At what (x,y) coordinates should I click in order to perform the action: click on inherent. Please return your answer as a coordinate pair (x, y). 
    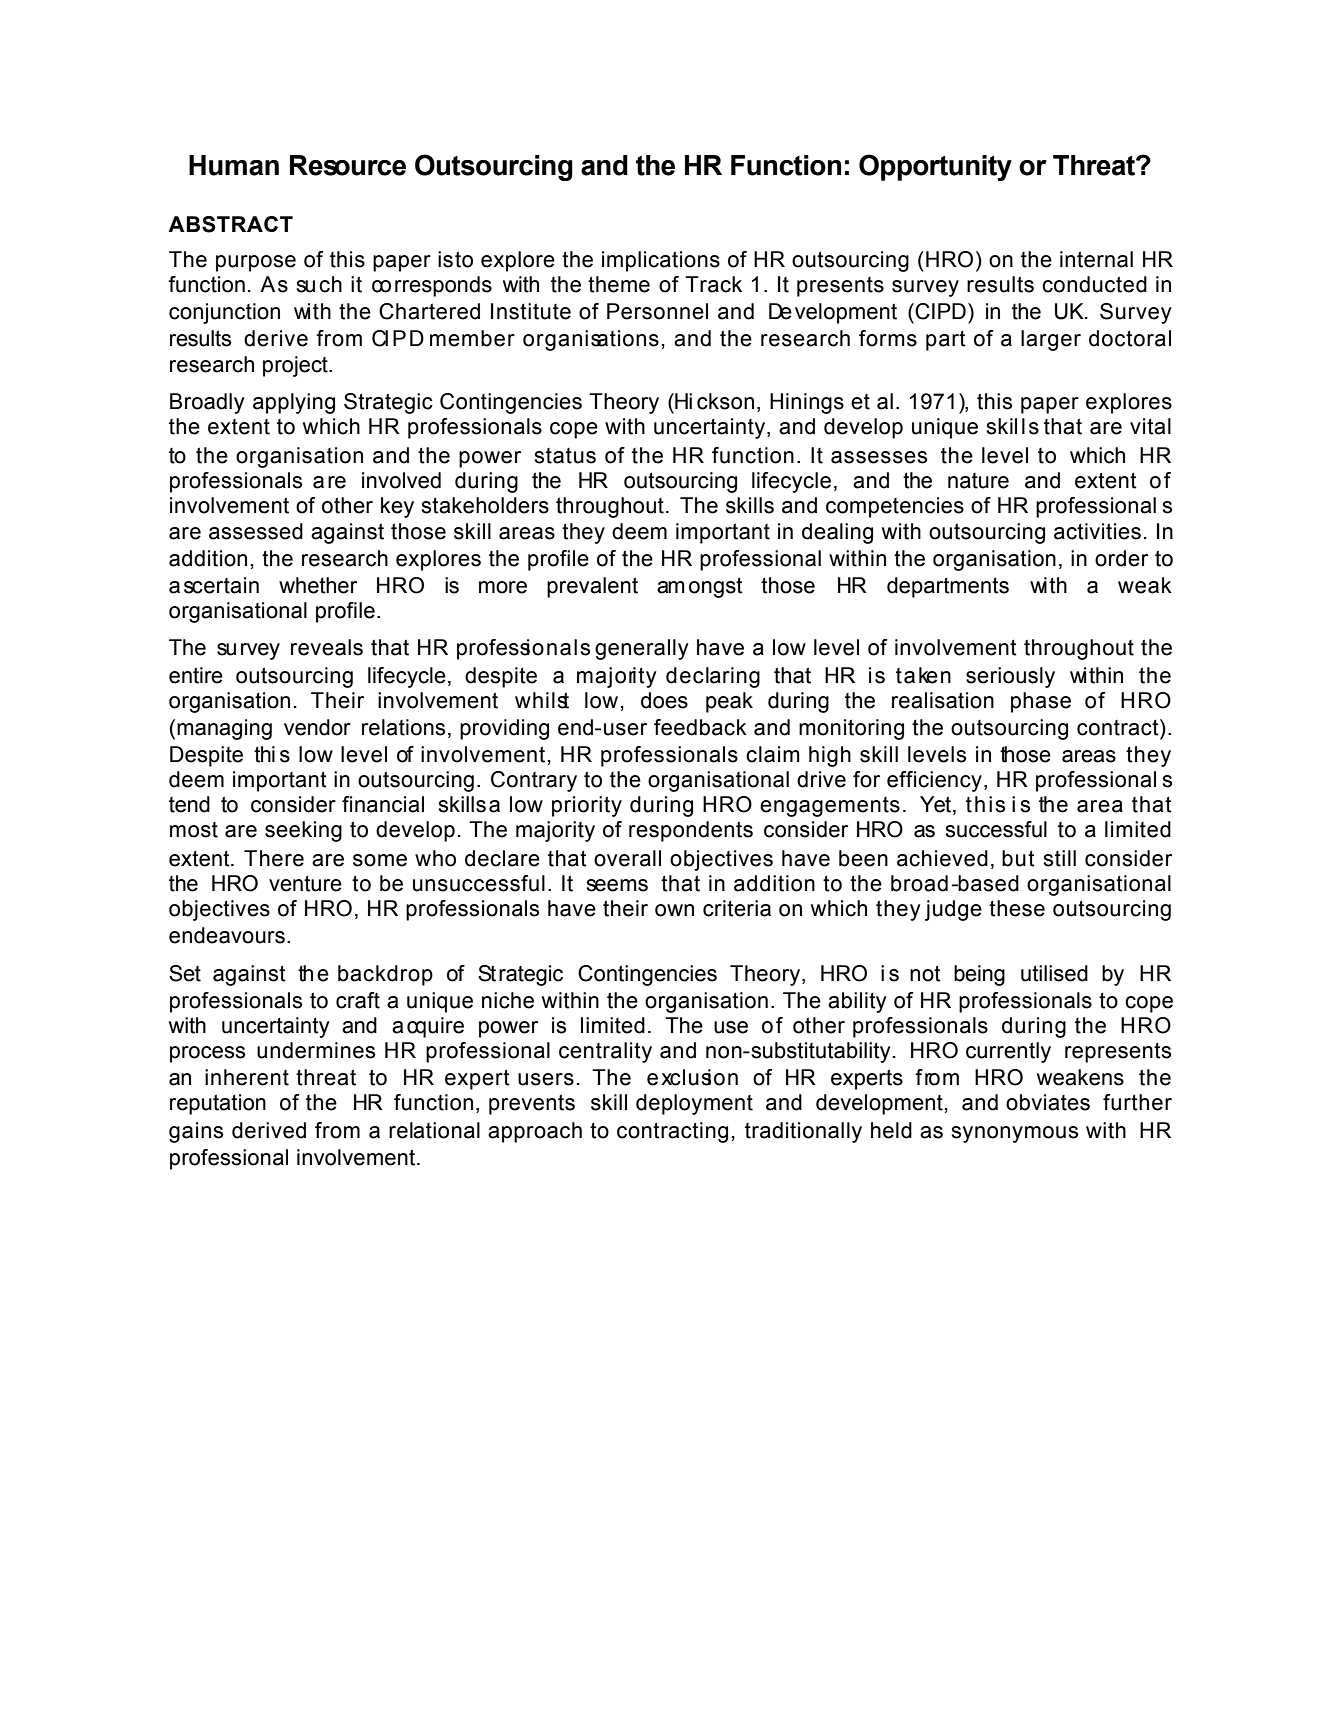
    Looking at the image, I should click on (247, 1077).
